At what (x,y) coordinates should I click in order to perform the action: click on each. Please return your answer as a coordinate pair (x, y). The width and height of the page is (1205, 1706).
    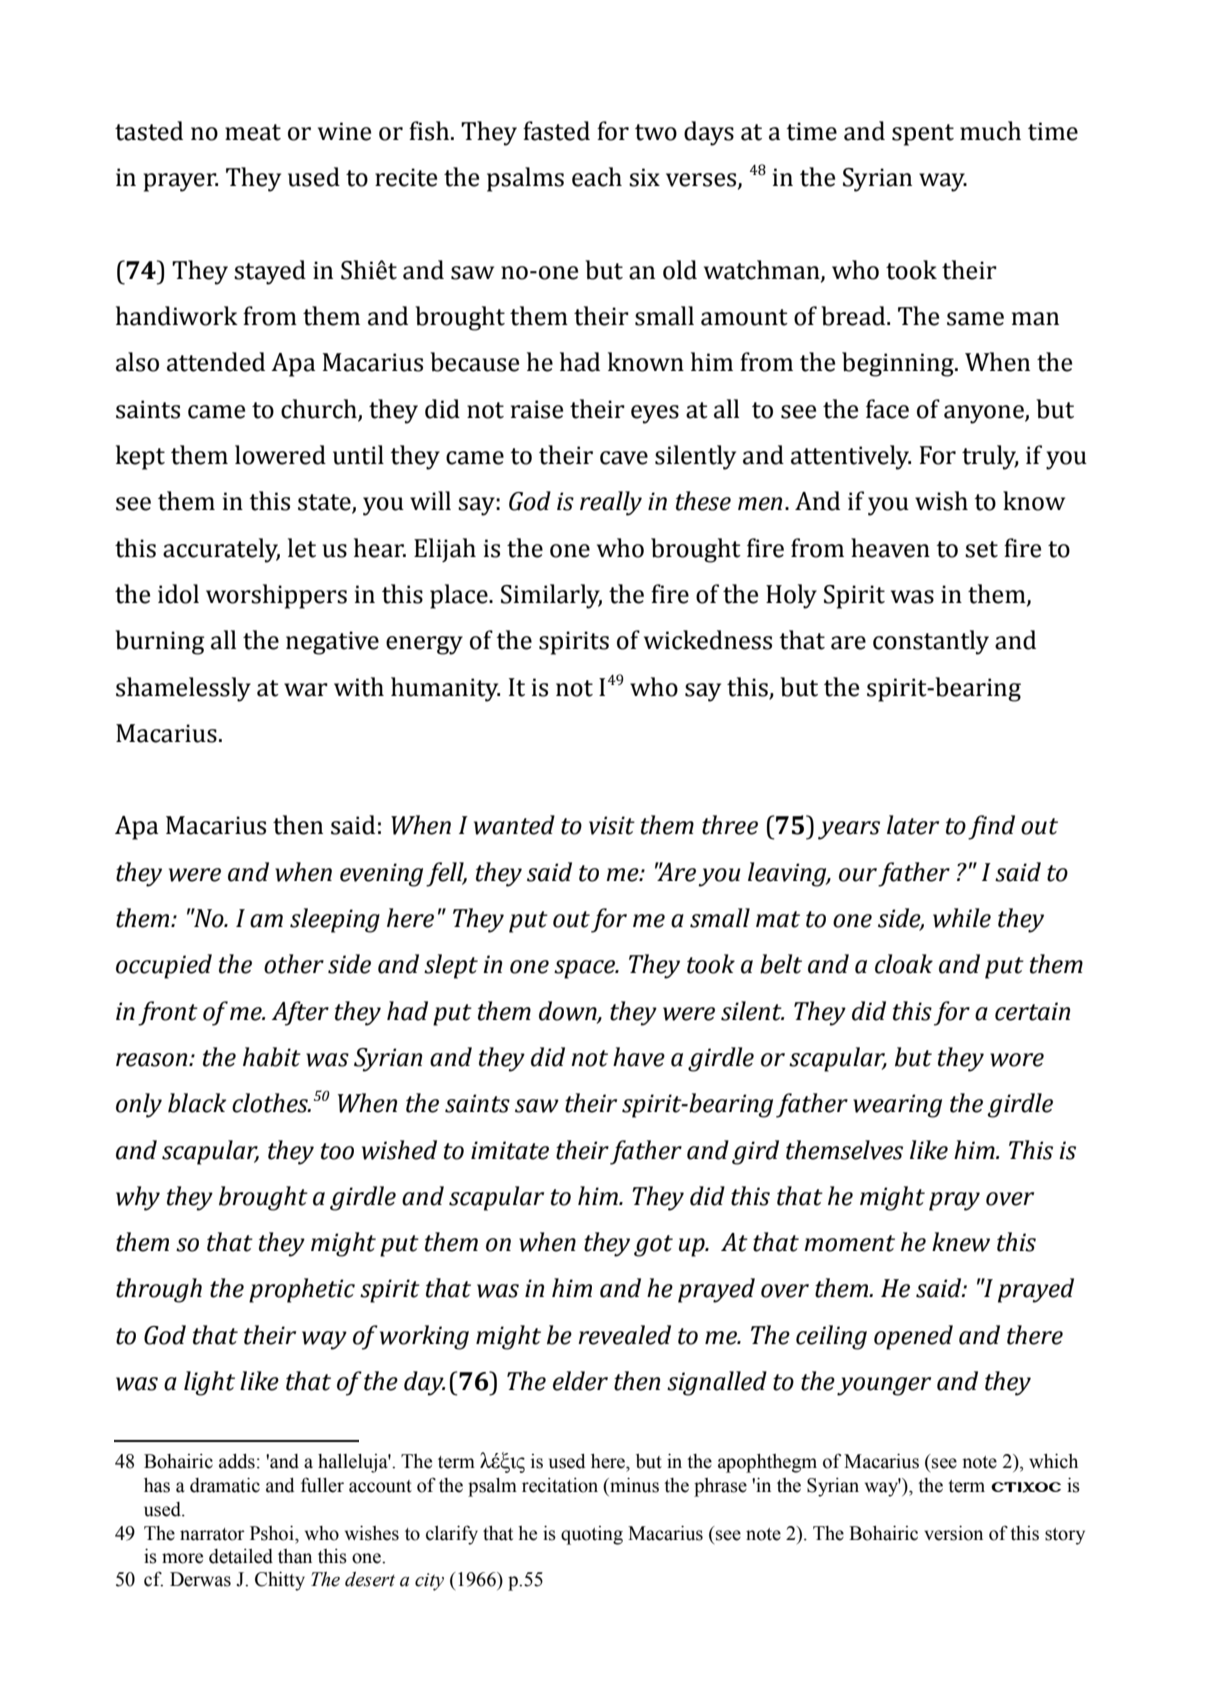
    Looking at the image, I should click on (597, 177).
